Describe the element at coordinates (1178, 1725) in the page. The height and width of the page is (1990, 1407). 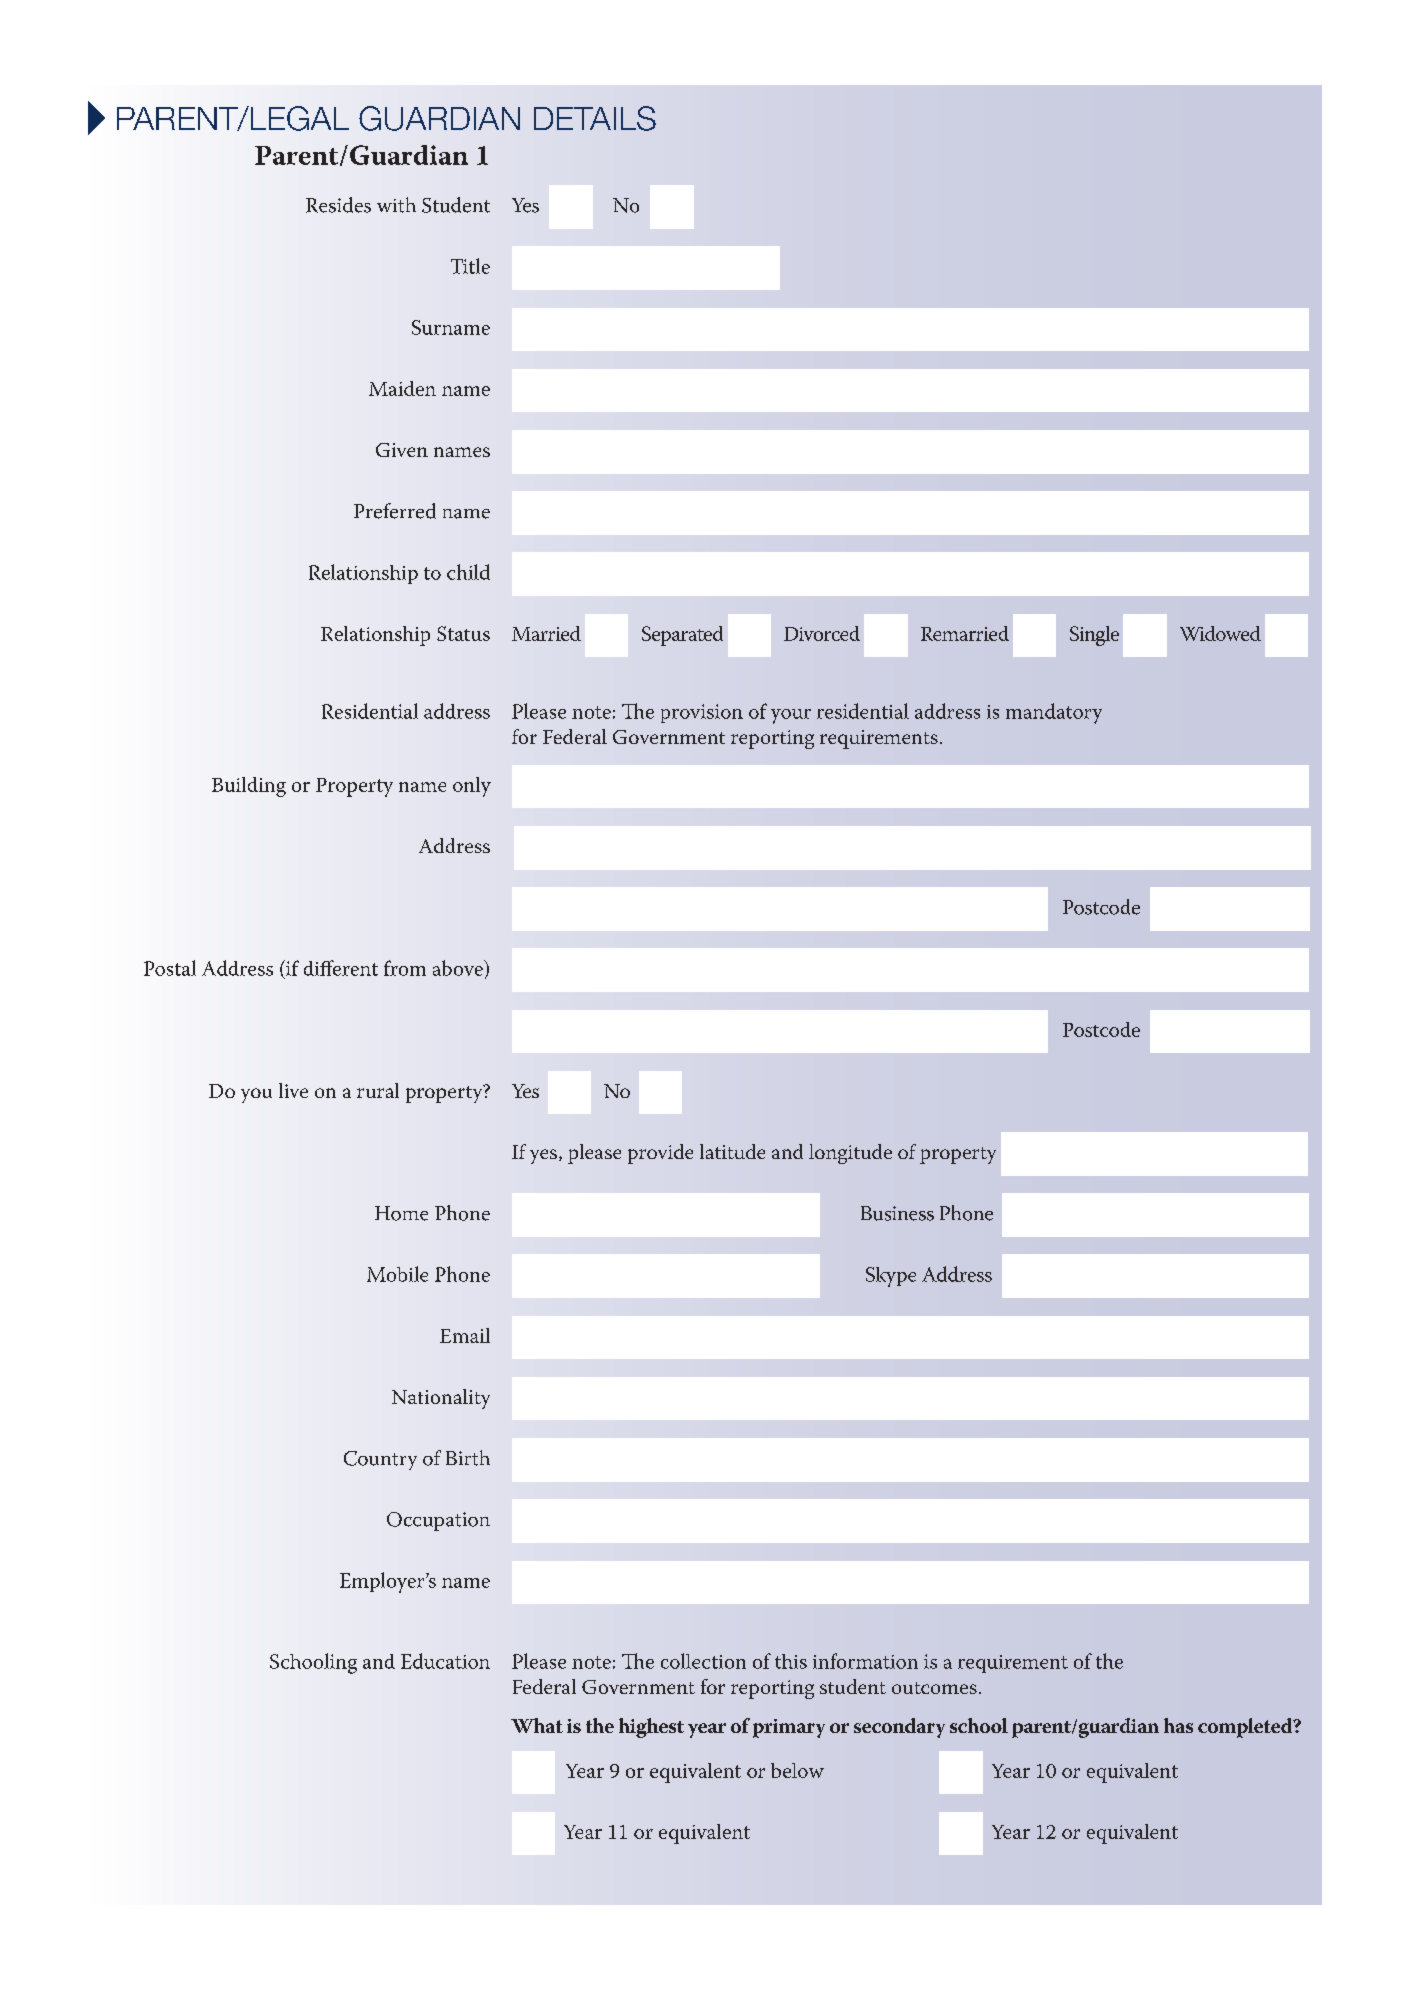
I see `has` at that location.
